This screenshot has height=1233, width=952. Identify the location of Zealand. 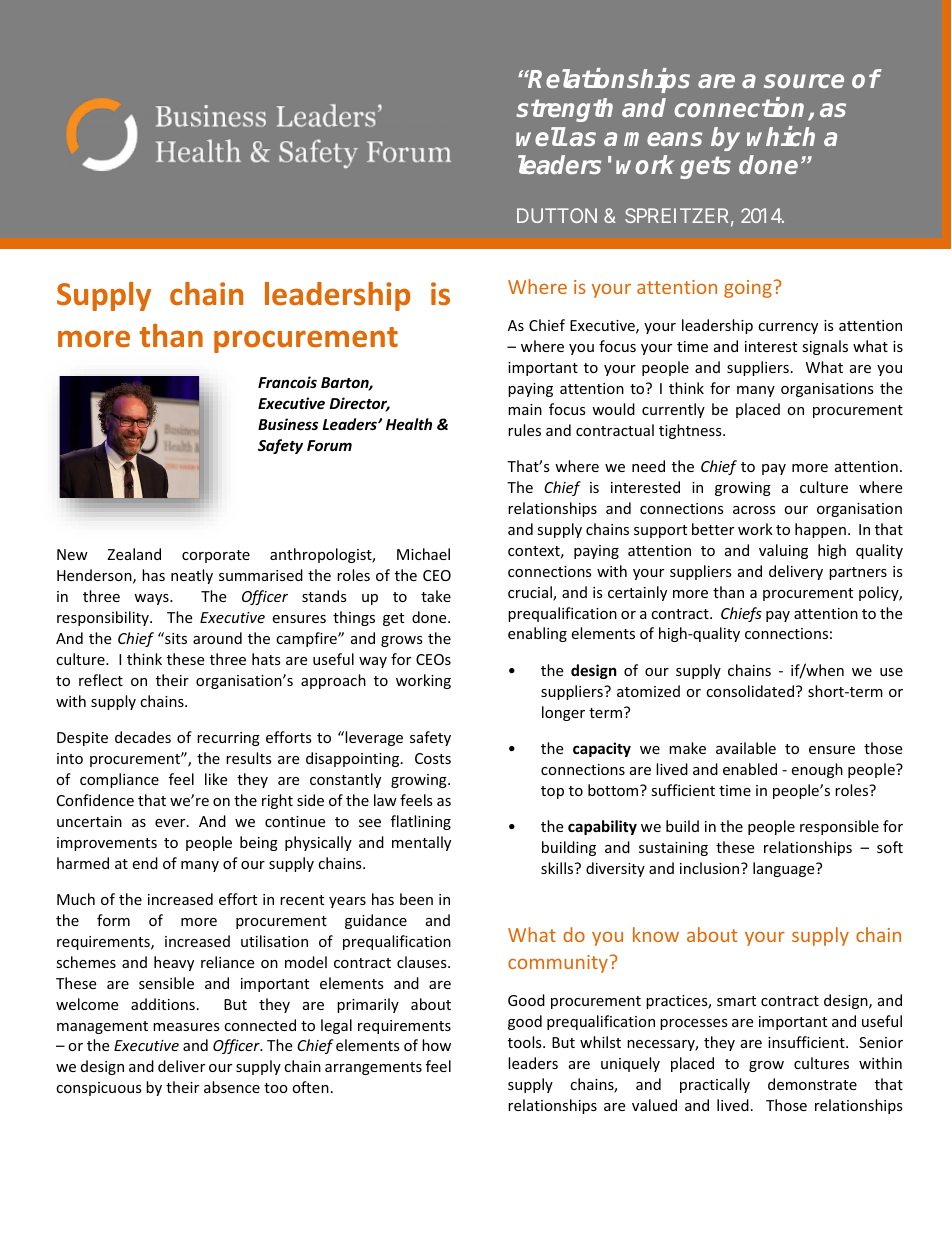
(134, 554).
